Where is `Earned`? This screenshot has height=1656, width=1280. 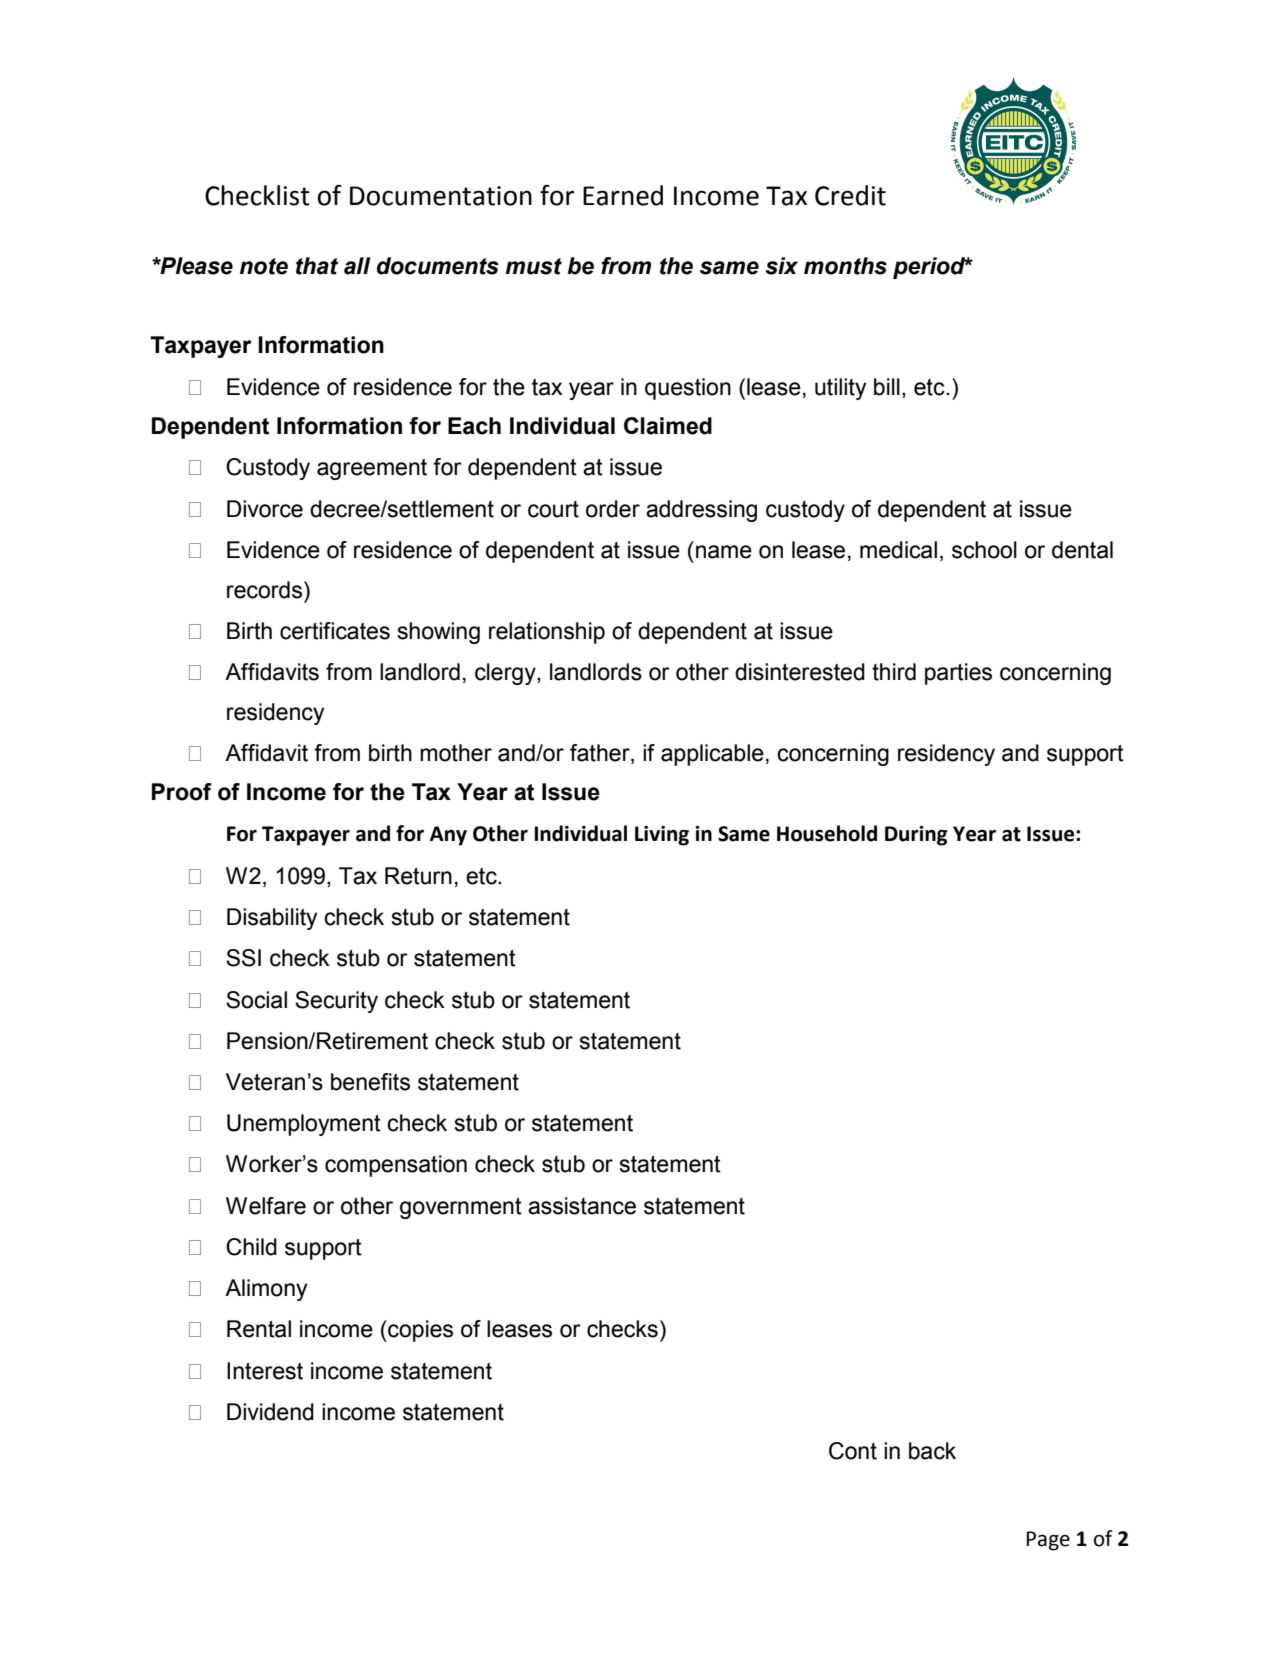
Earned is located at coordinates (623, 195).
